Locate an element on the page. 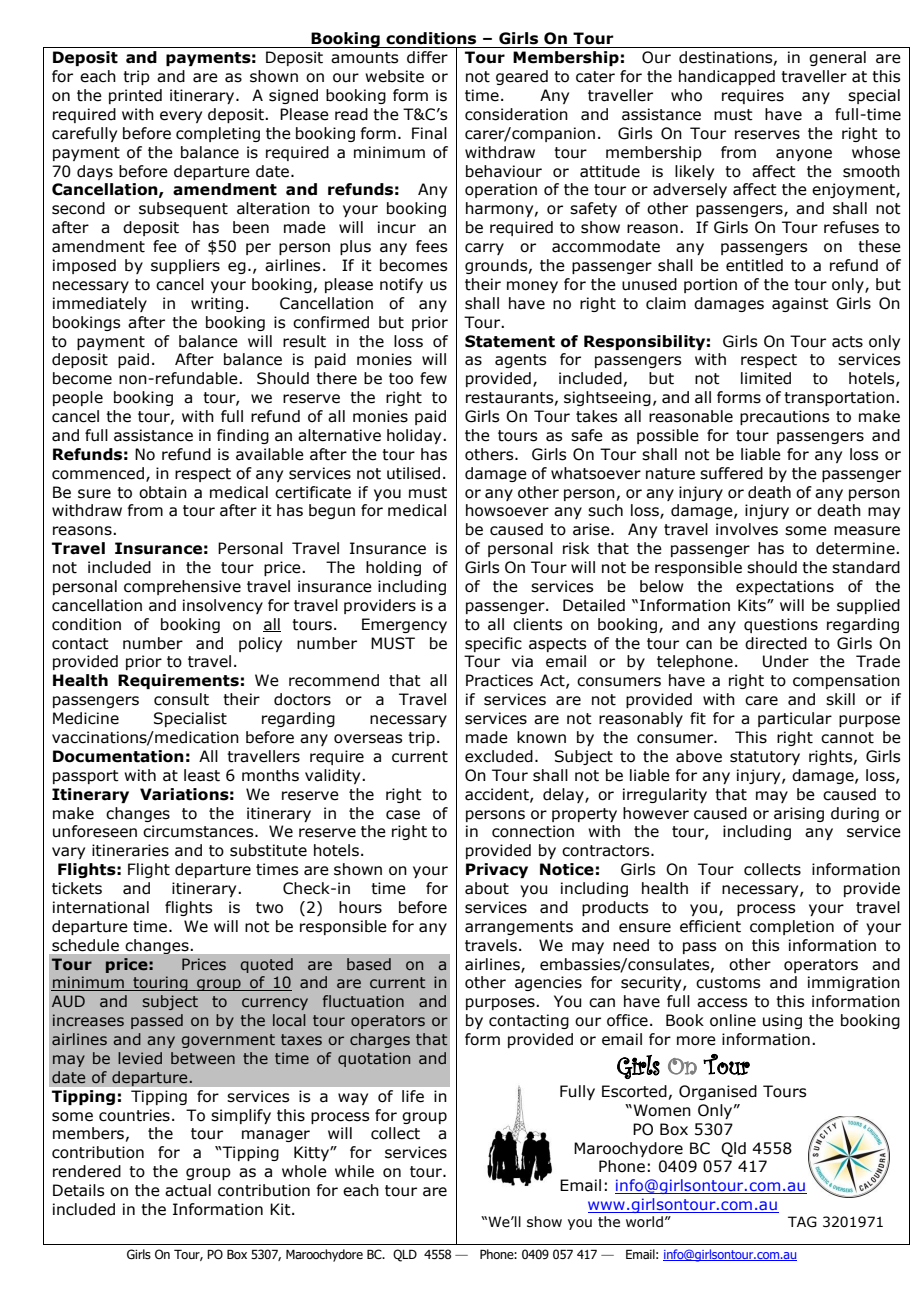  while is located at coordinates (354, 1171).
